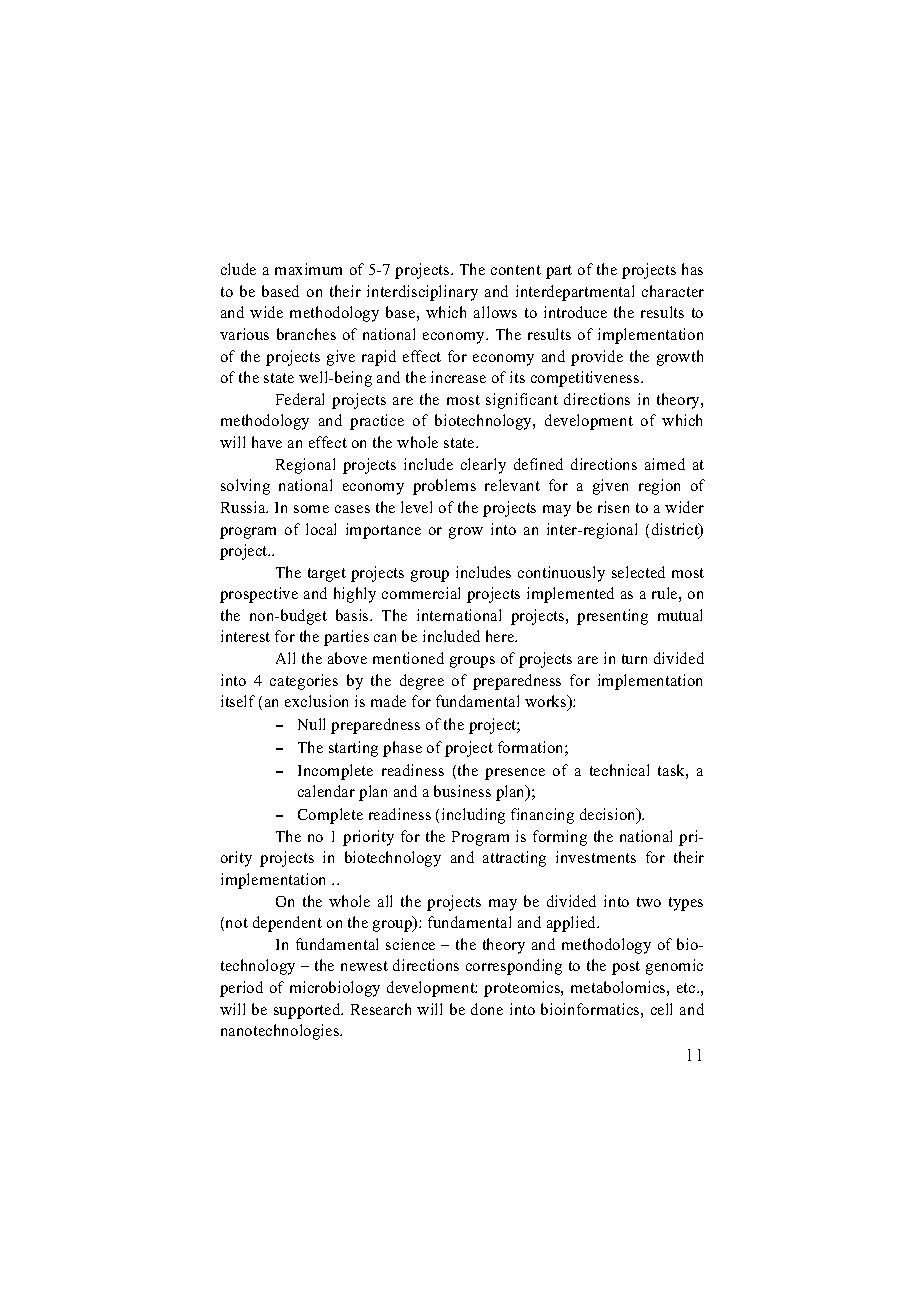 This image has width=924, height=1308. I want to click on allows, so click(495, 312).
